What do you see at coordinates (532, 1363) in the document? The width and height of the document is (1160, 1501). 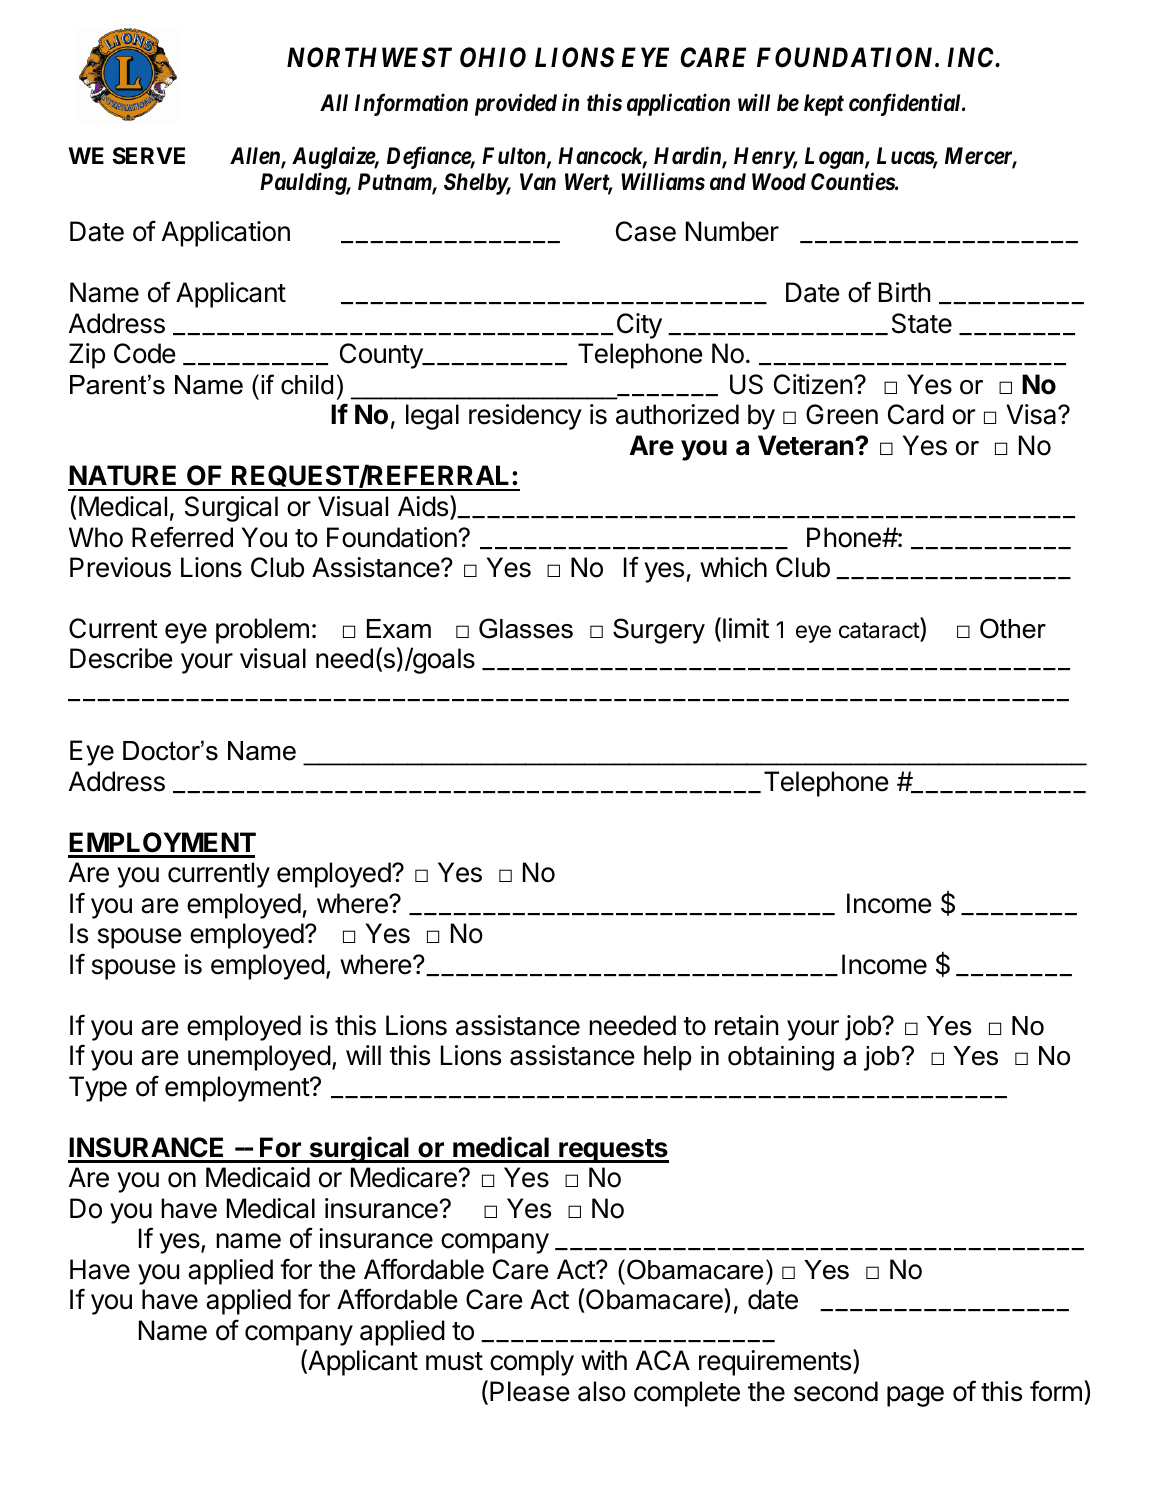 I see `comply` at bounding box center [532, 1363].
